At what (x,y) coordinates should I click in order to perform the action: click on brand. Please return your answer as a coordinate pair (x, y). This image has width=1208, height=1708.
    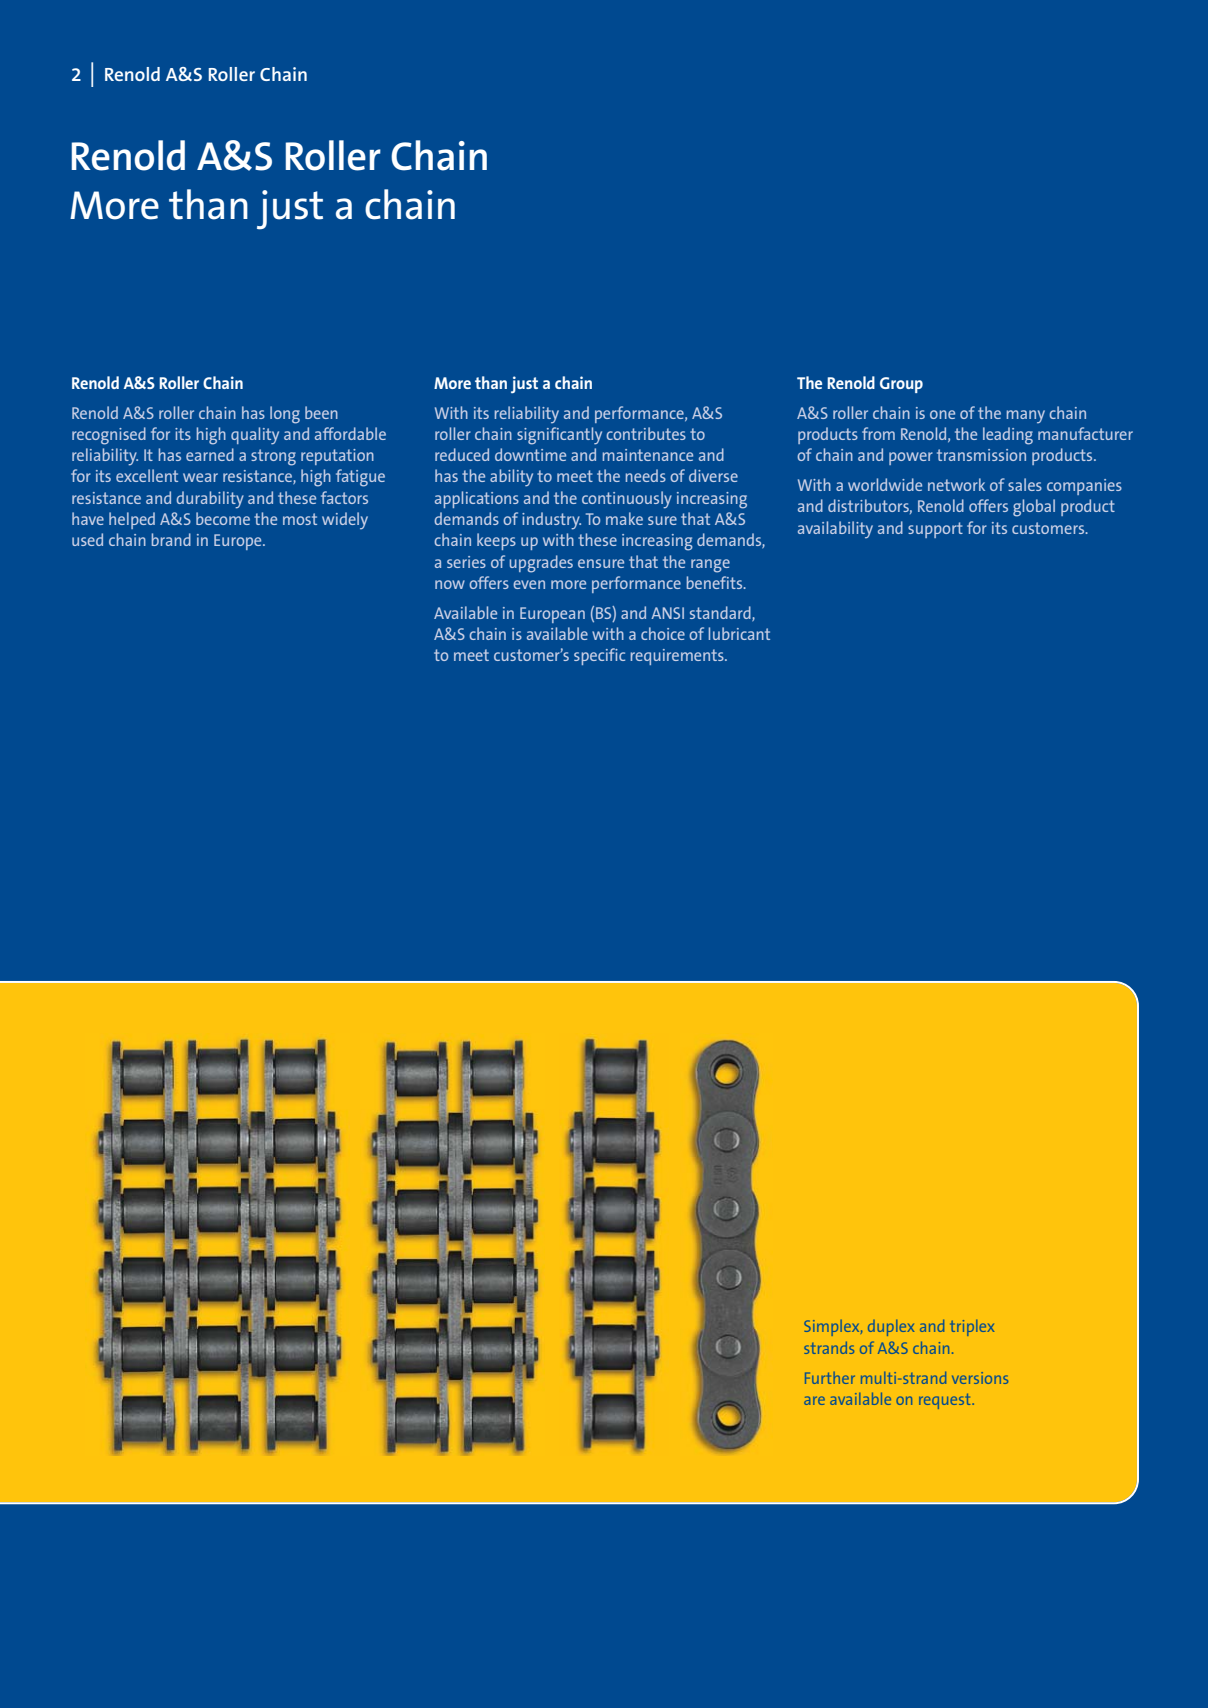
    Looking at the image, I should click on (171, 539).
